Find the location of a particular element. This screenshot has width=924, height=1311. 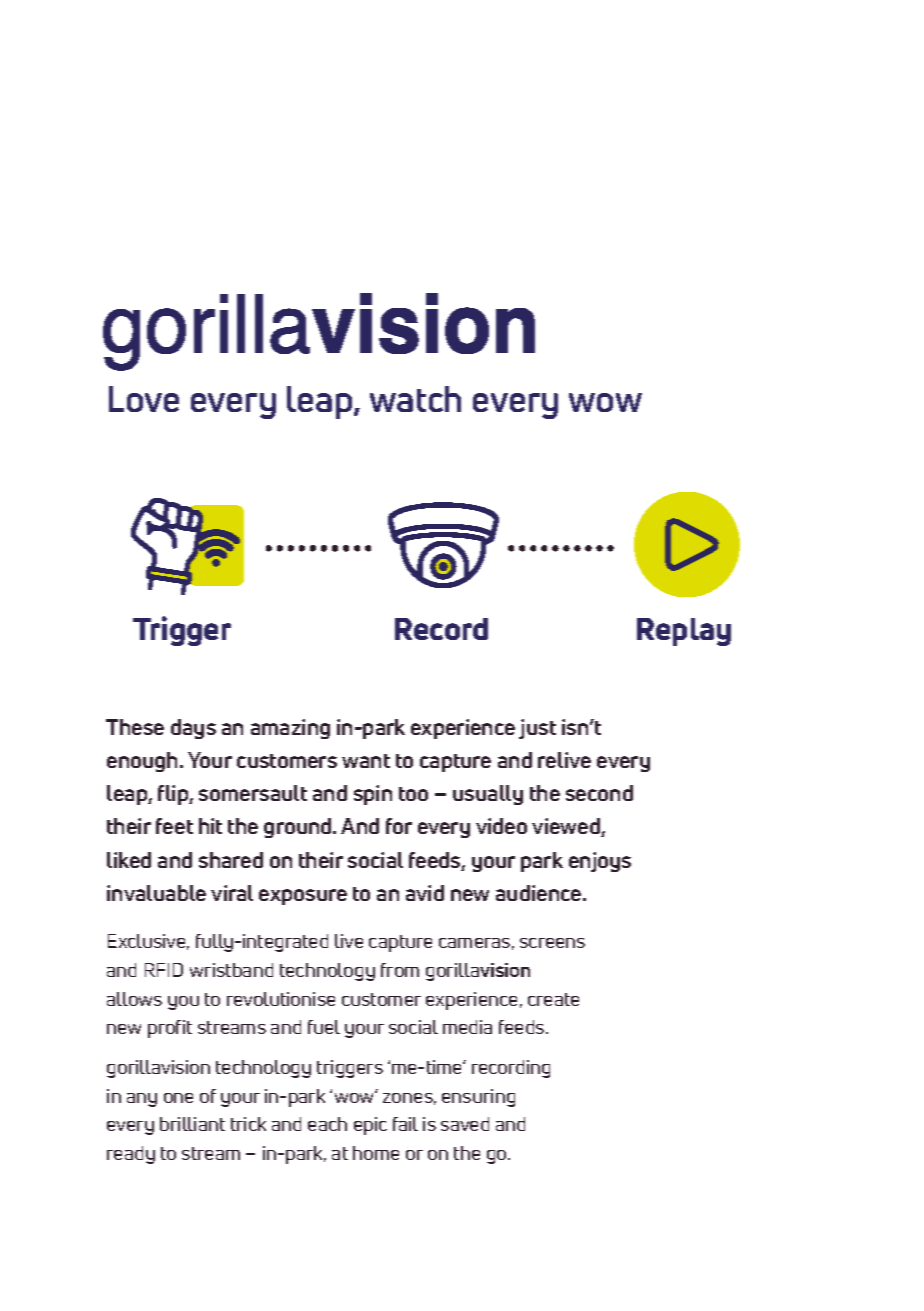

ensuring is located at coordinates (478, 1098).
